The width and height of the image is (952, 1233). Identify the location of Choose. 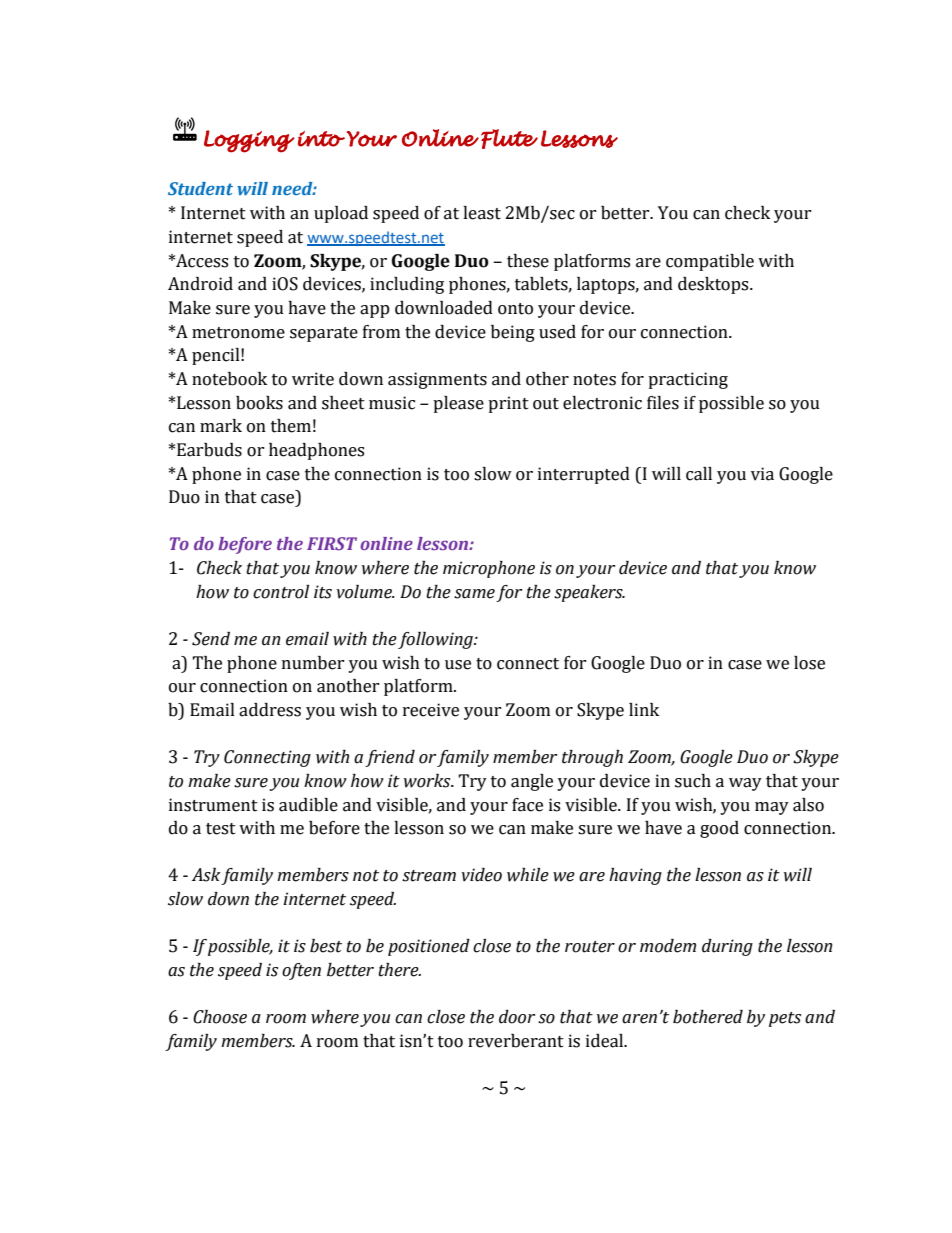
(220, 1017).
